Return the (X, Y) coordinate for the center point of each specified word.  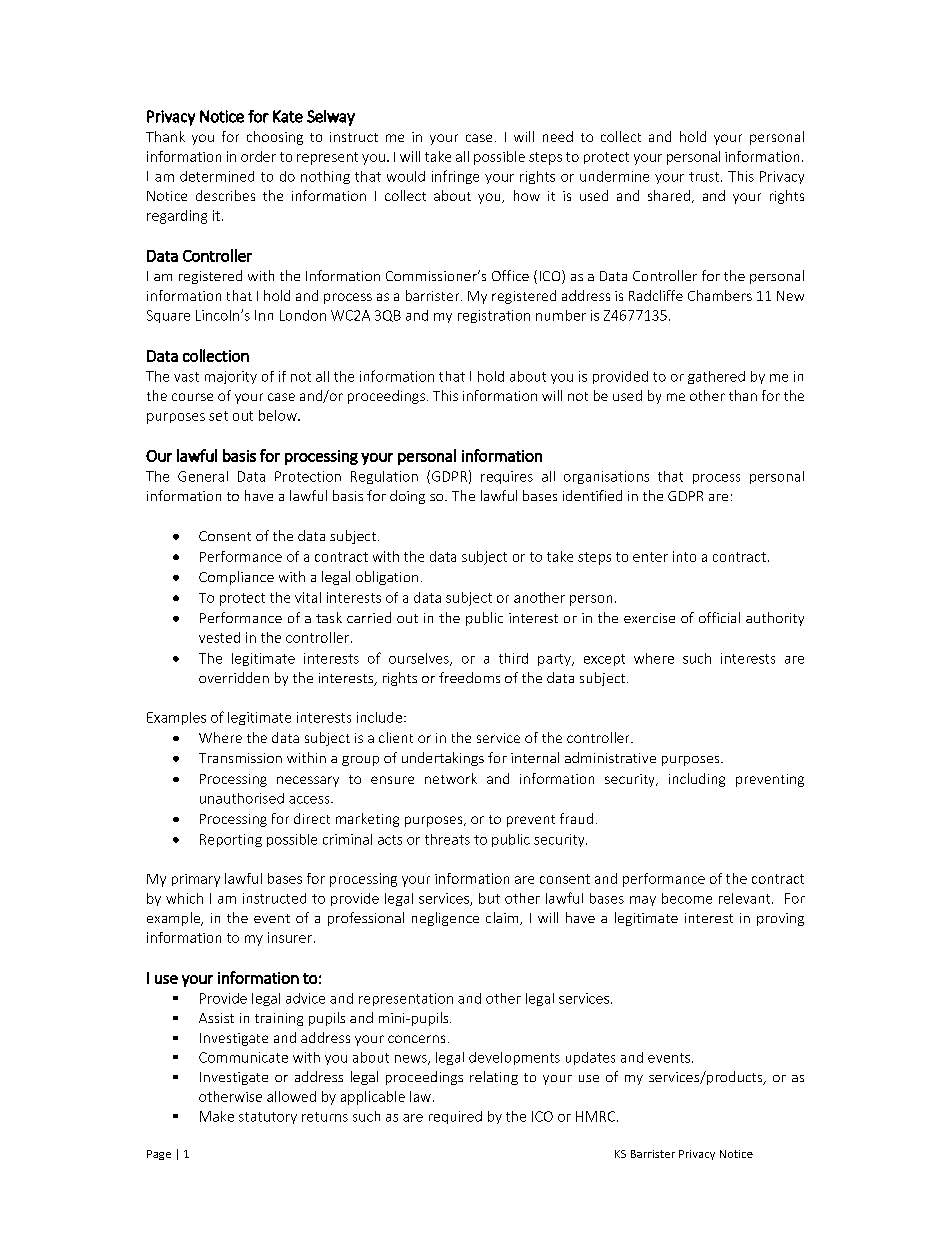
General (203, 476)
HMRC (597, 1116)
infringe (455, 177)
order (258, 156)
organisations (606, 477)
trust (704, 177)
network (451, 778)
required (455, 1117)
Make (217, 1116)
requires (507, 477)
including (697, 780)
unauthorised (242, 798)
